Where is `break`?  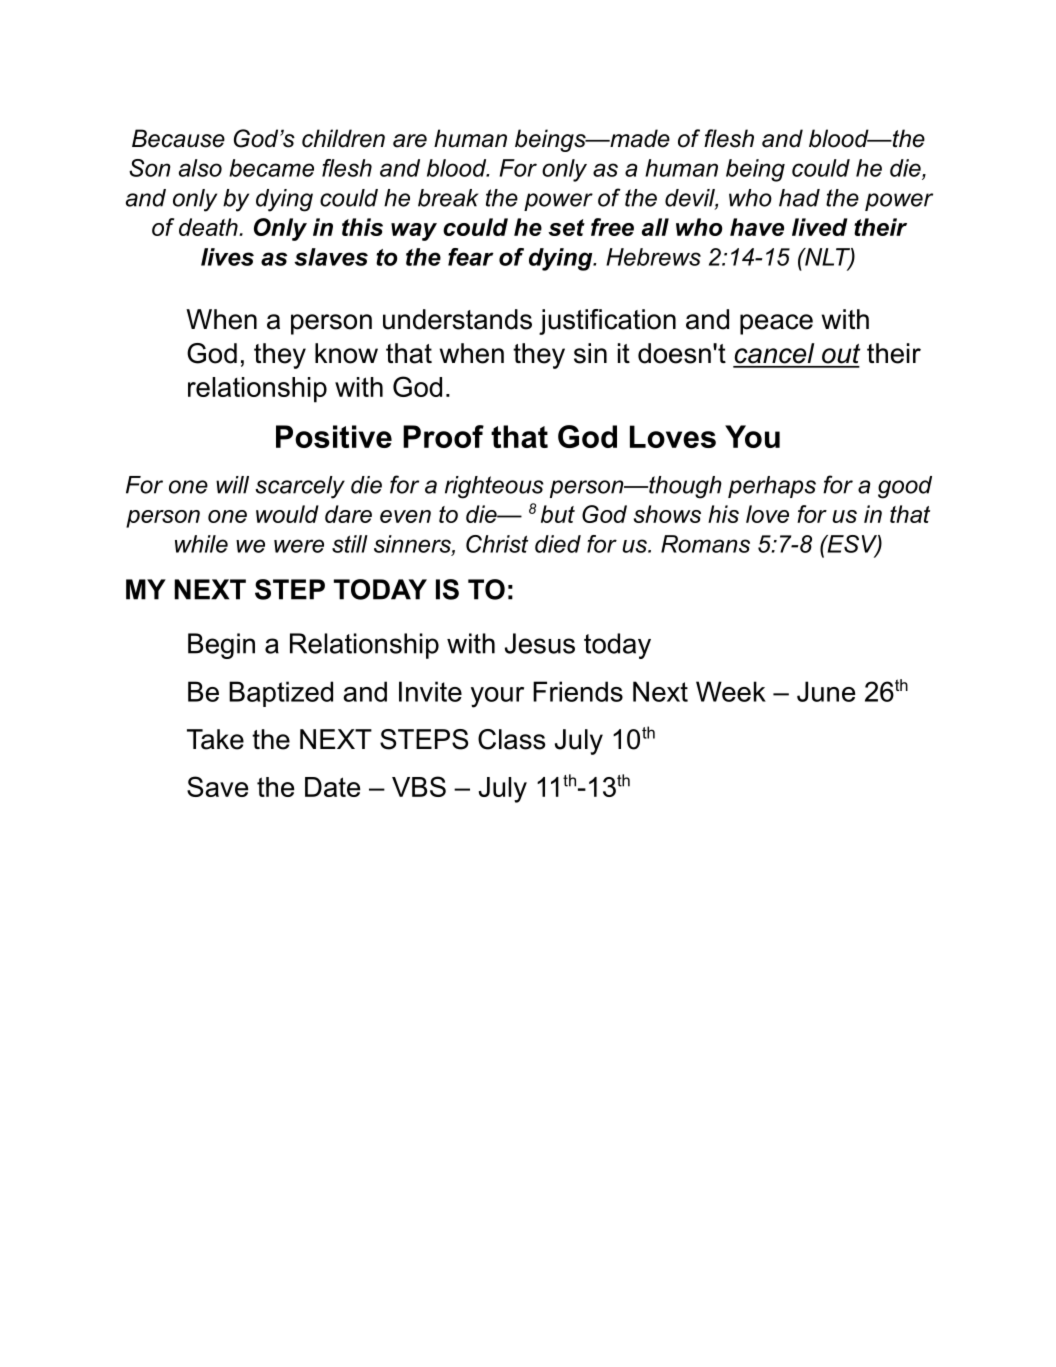
break is located at coordinates (448, 198).
